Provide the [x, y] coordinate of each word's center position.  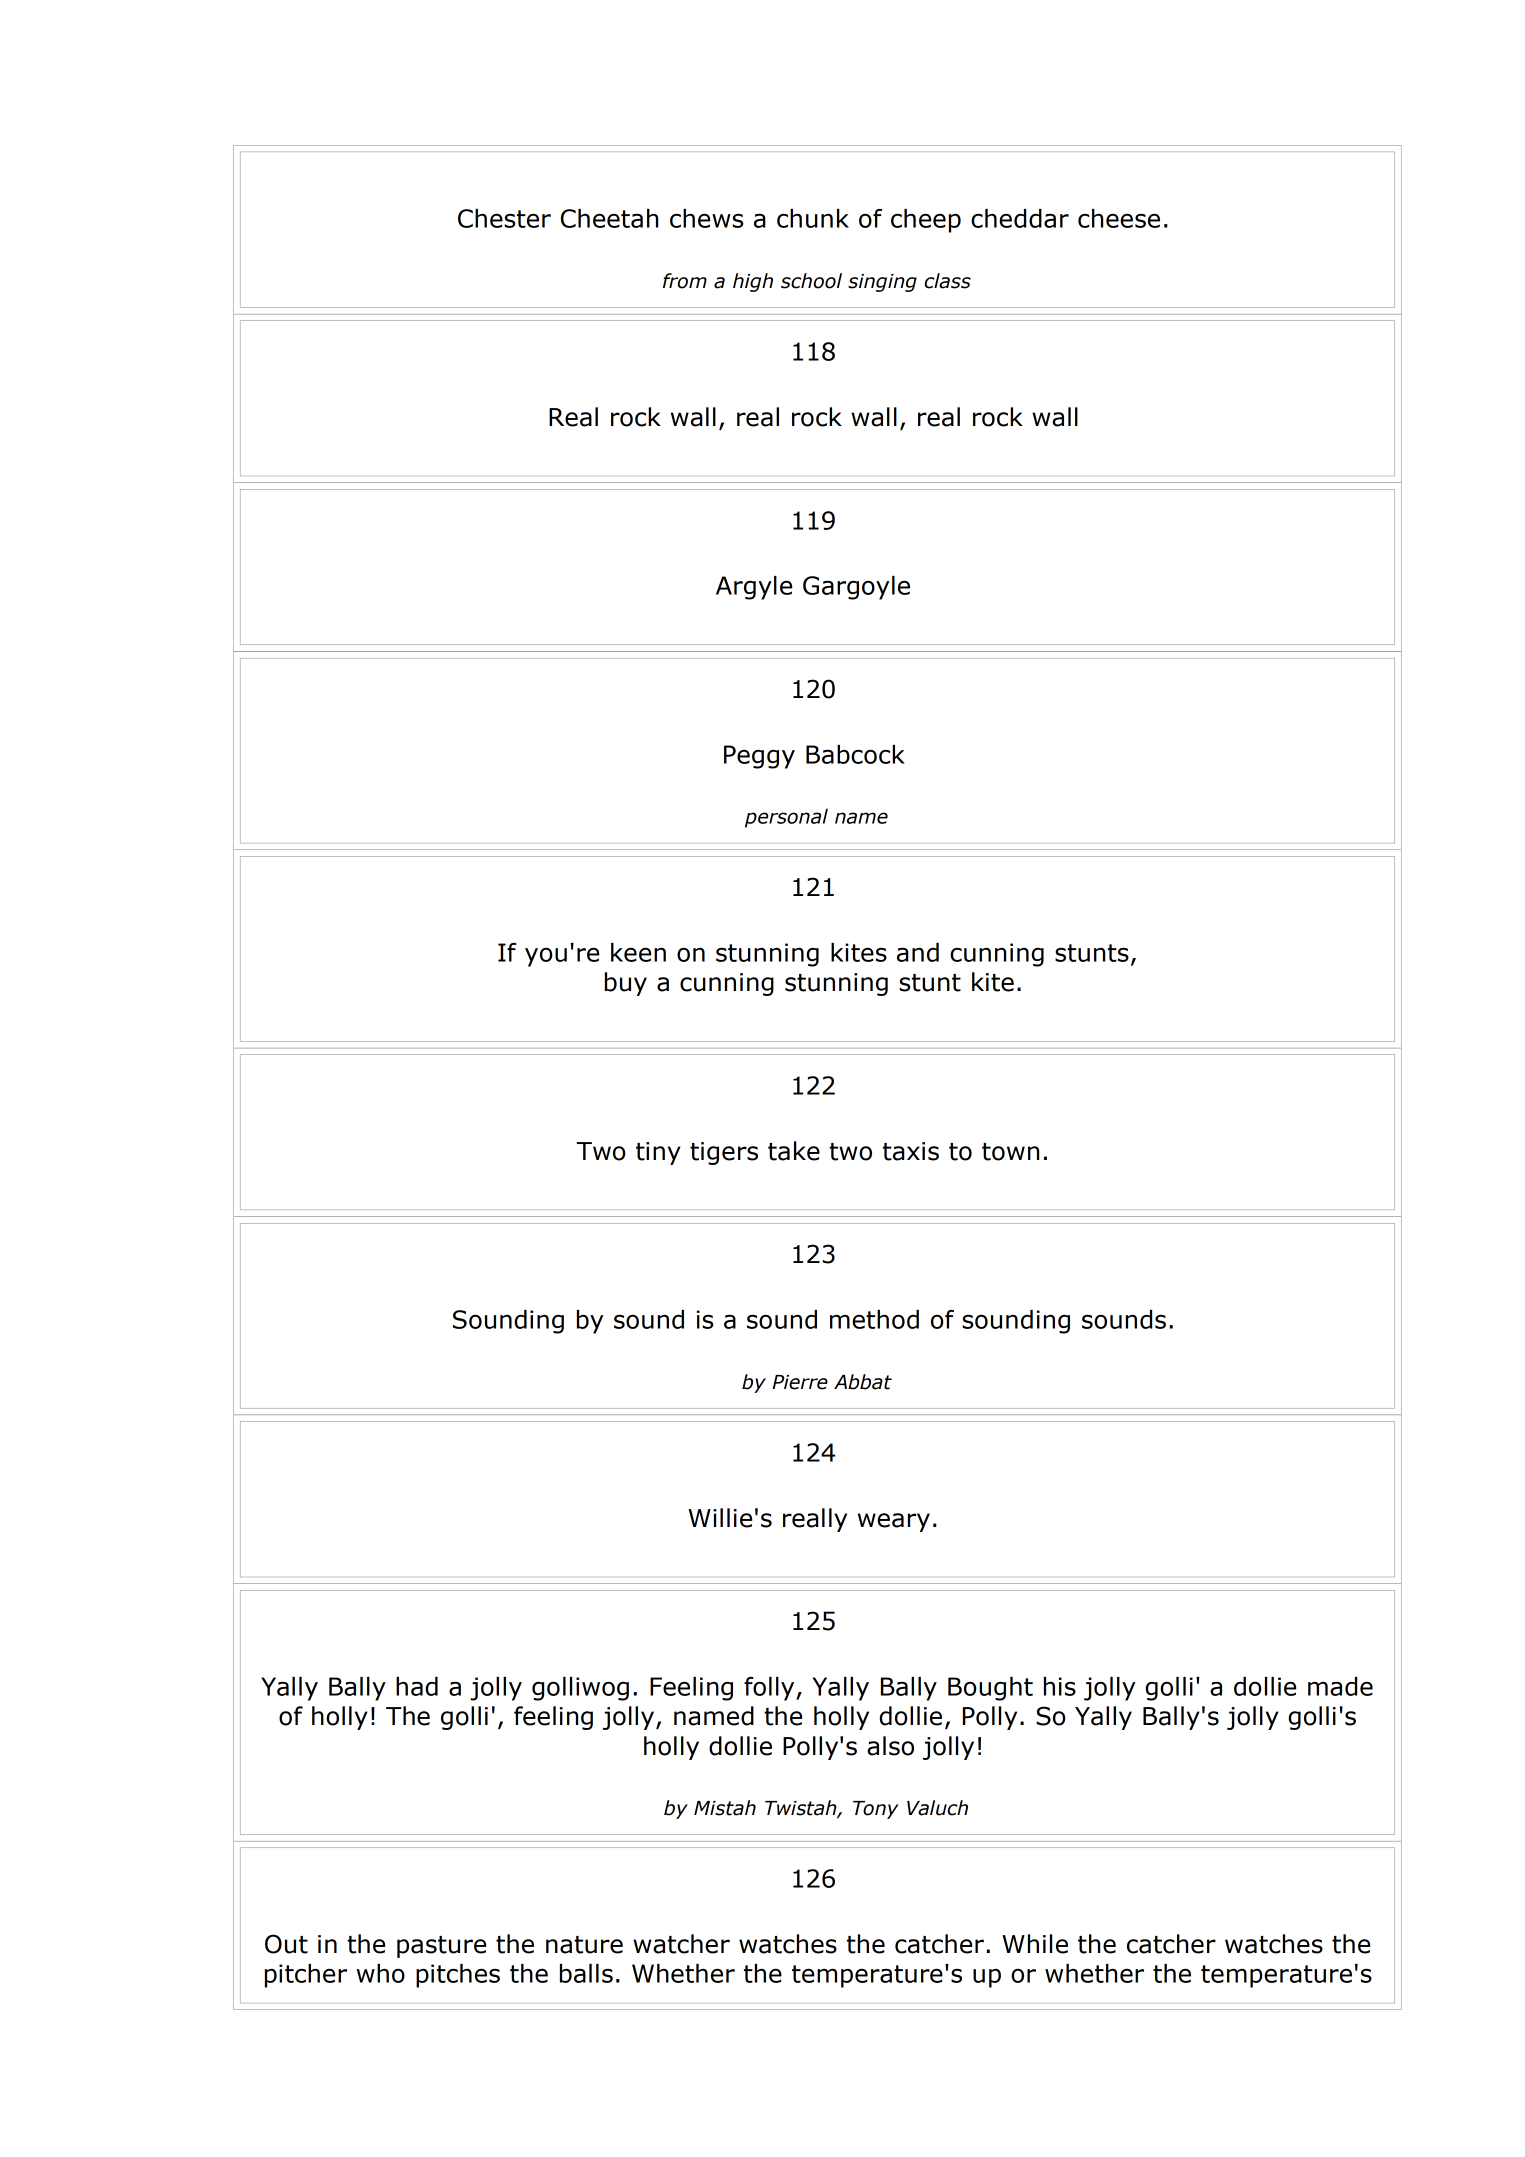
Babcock [855, 754]
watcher [681, 1944]
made [1340, 1686]
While [1035, 1944]
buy [626, 984]
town [1010, 1152]
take [794, 1151]
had [417, 1686]
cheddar [1020, 218]
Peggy [759, 757]
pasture [441, 1947]
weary [894, 1522]
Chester [504, 218]
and [918, 952]
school [811, 281]
